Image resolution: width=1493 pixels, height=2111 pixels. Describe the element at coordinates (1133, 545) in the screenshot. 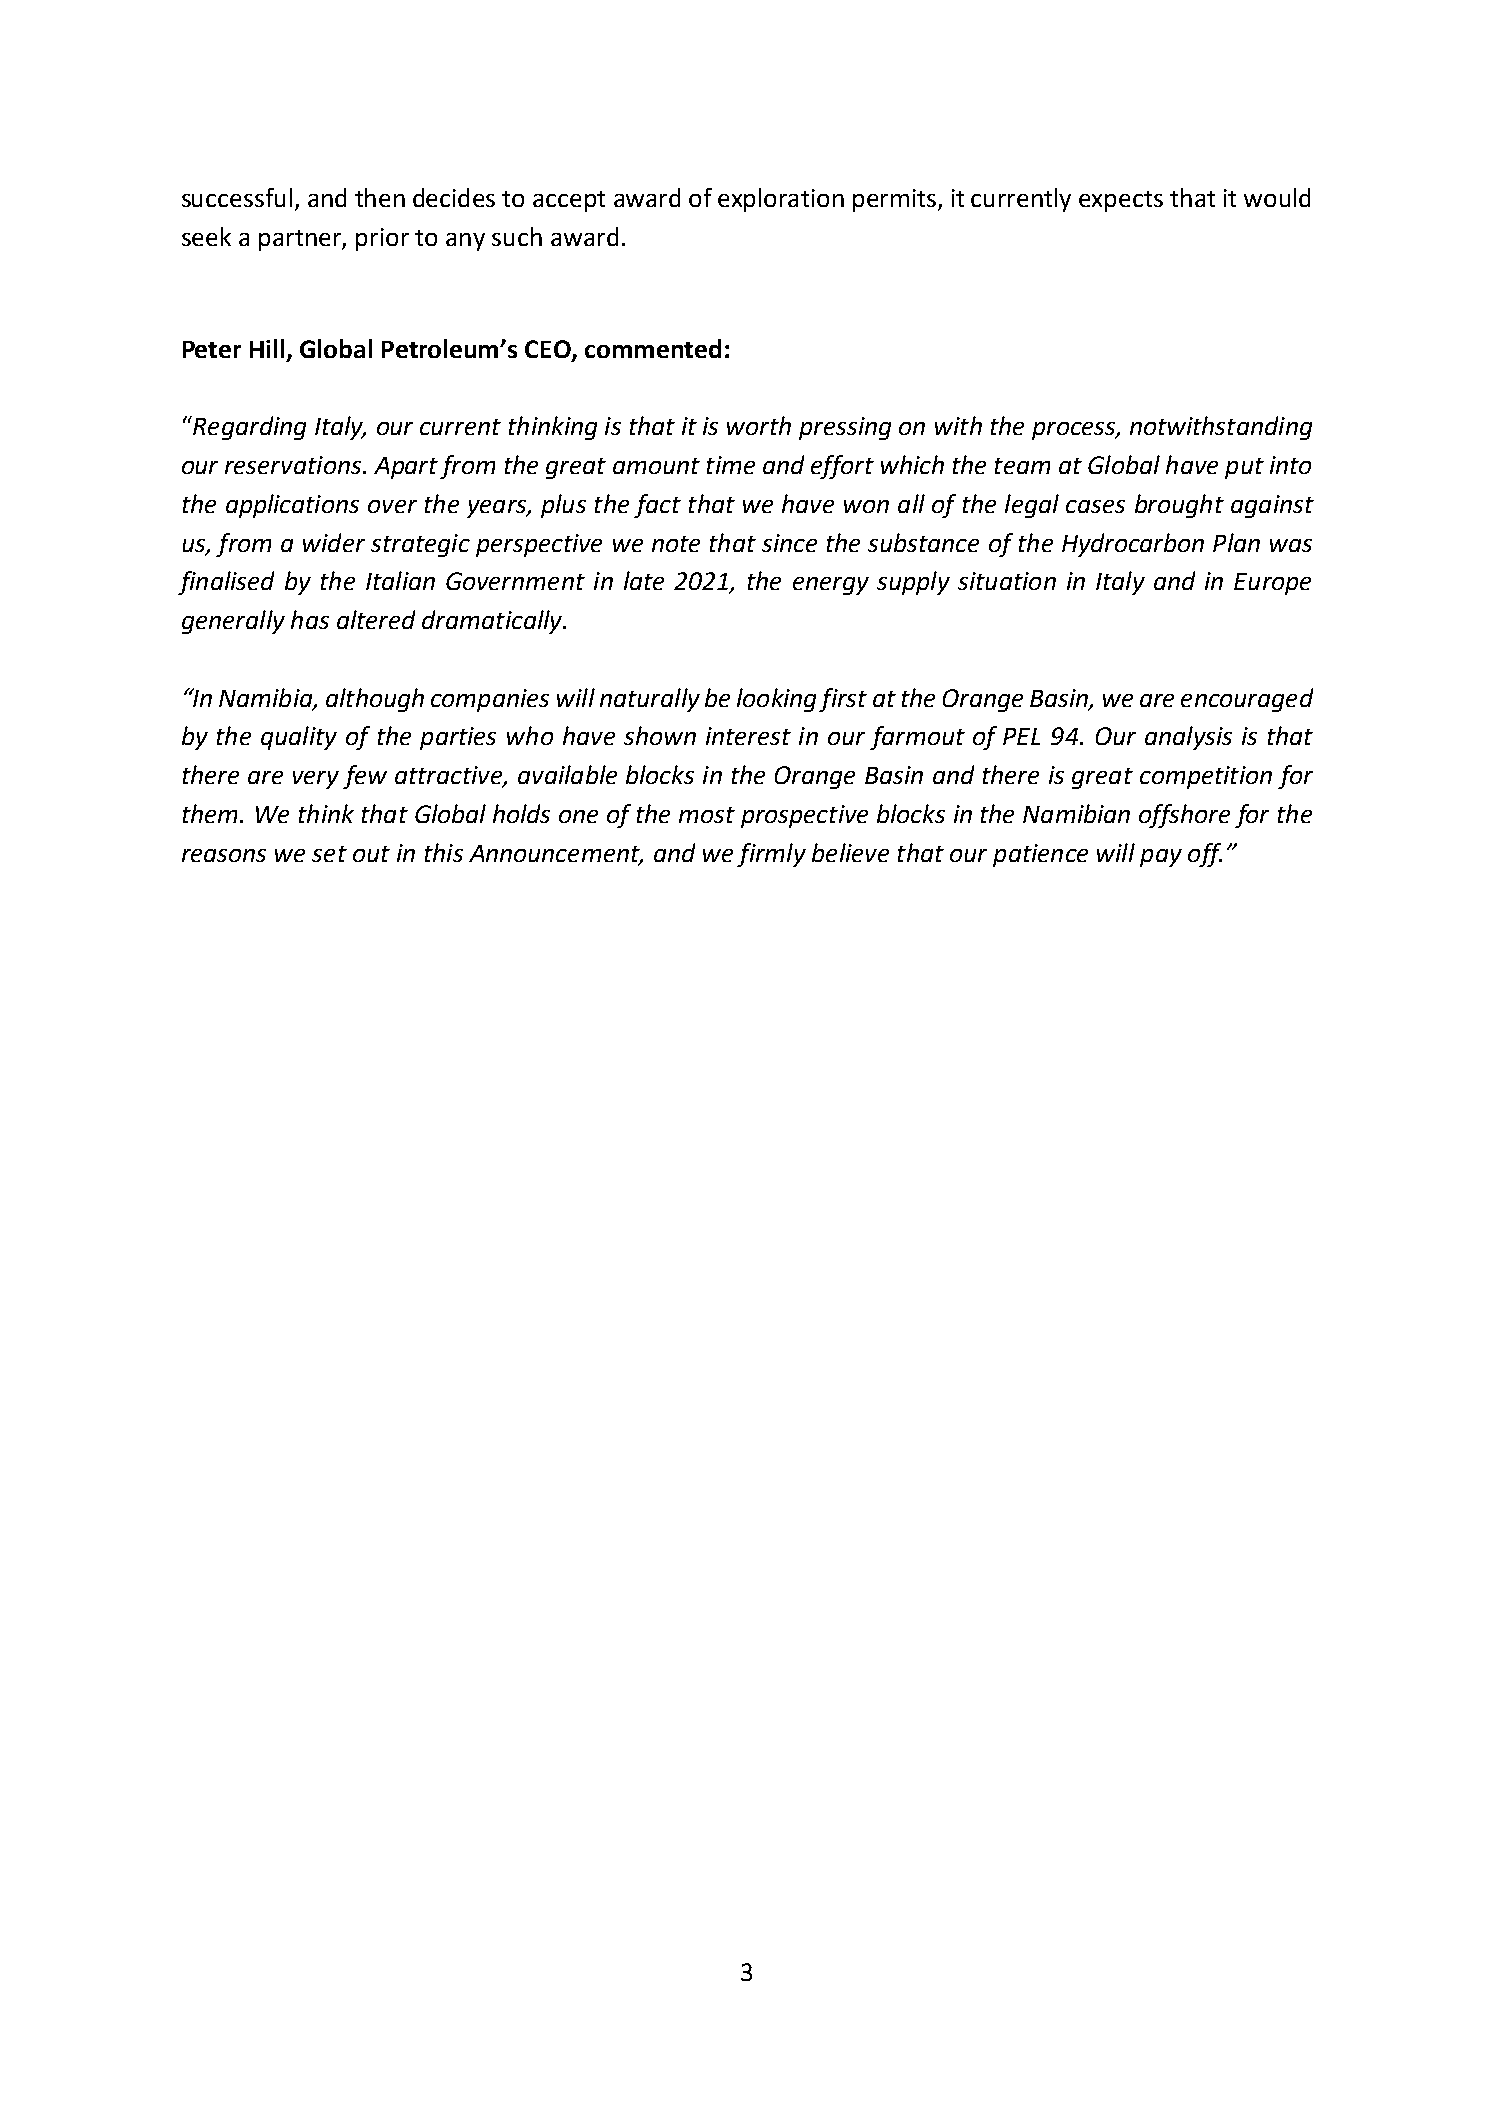

I see `Hydrocarbon` at that location.
